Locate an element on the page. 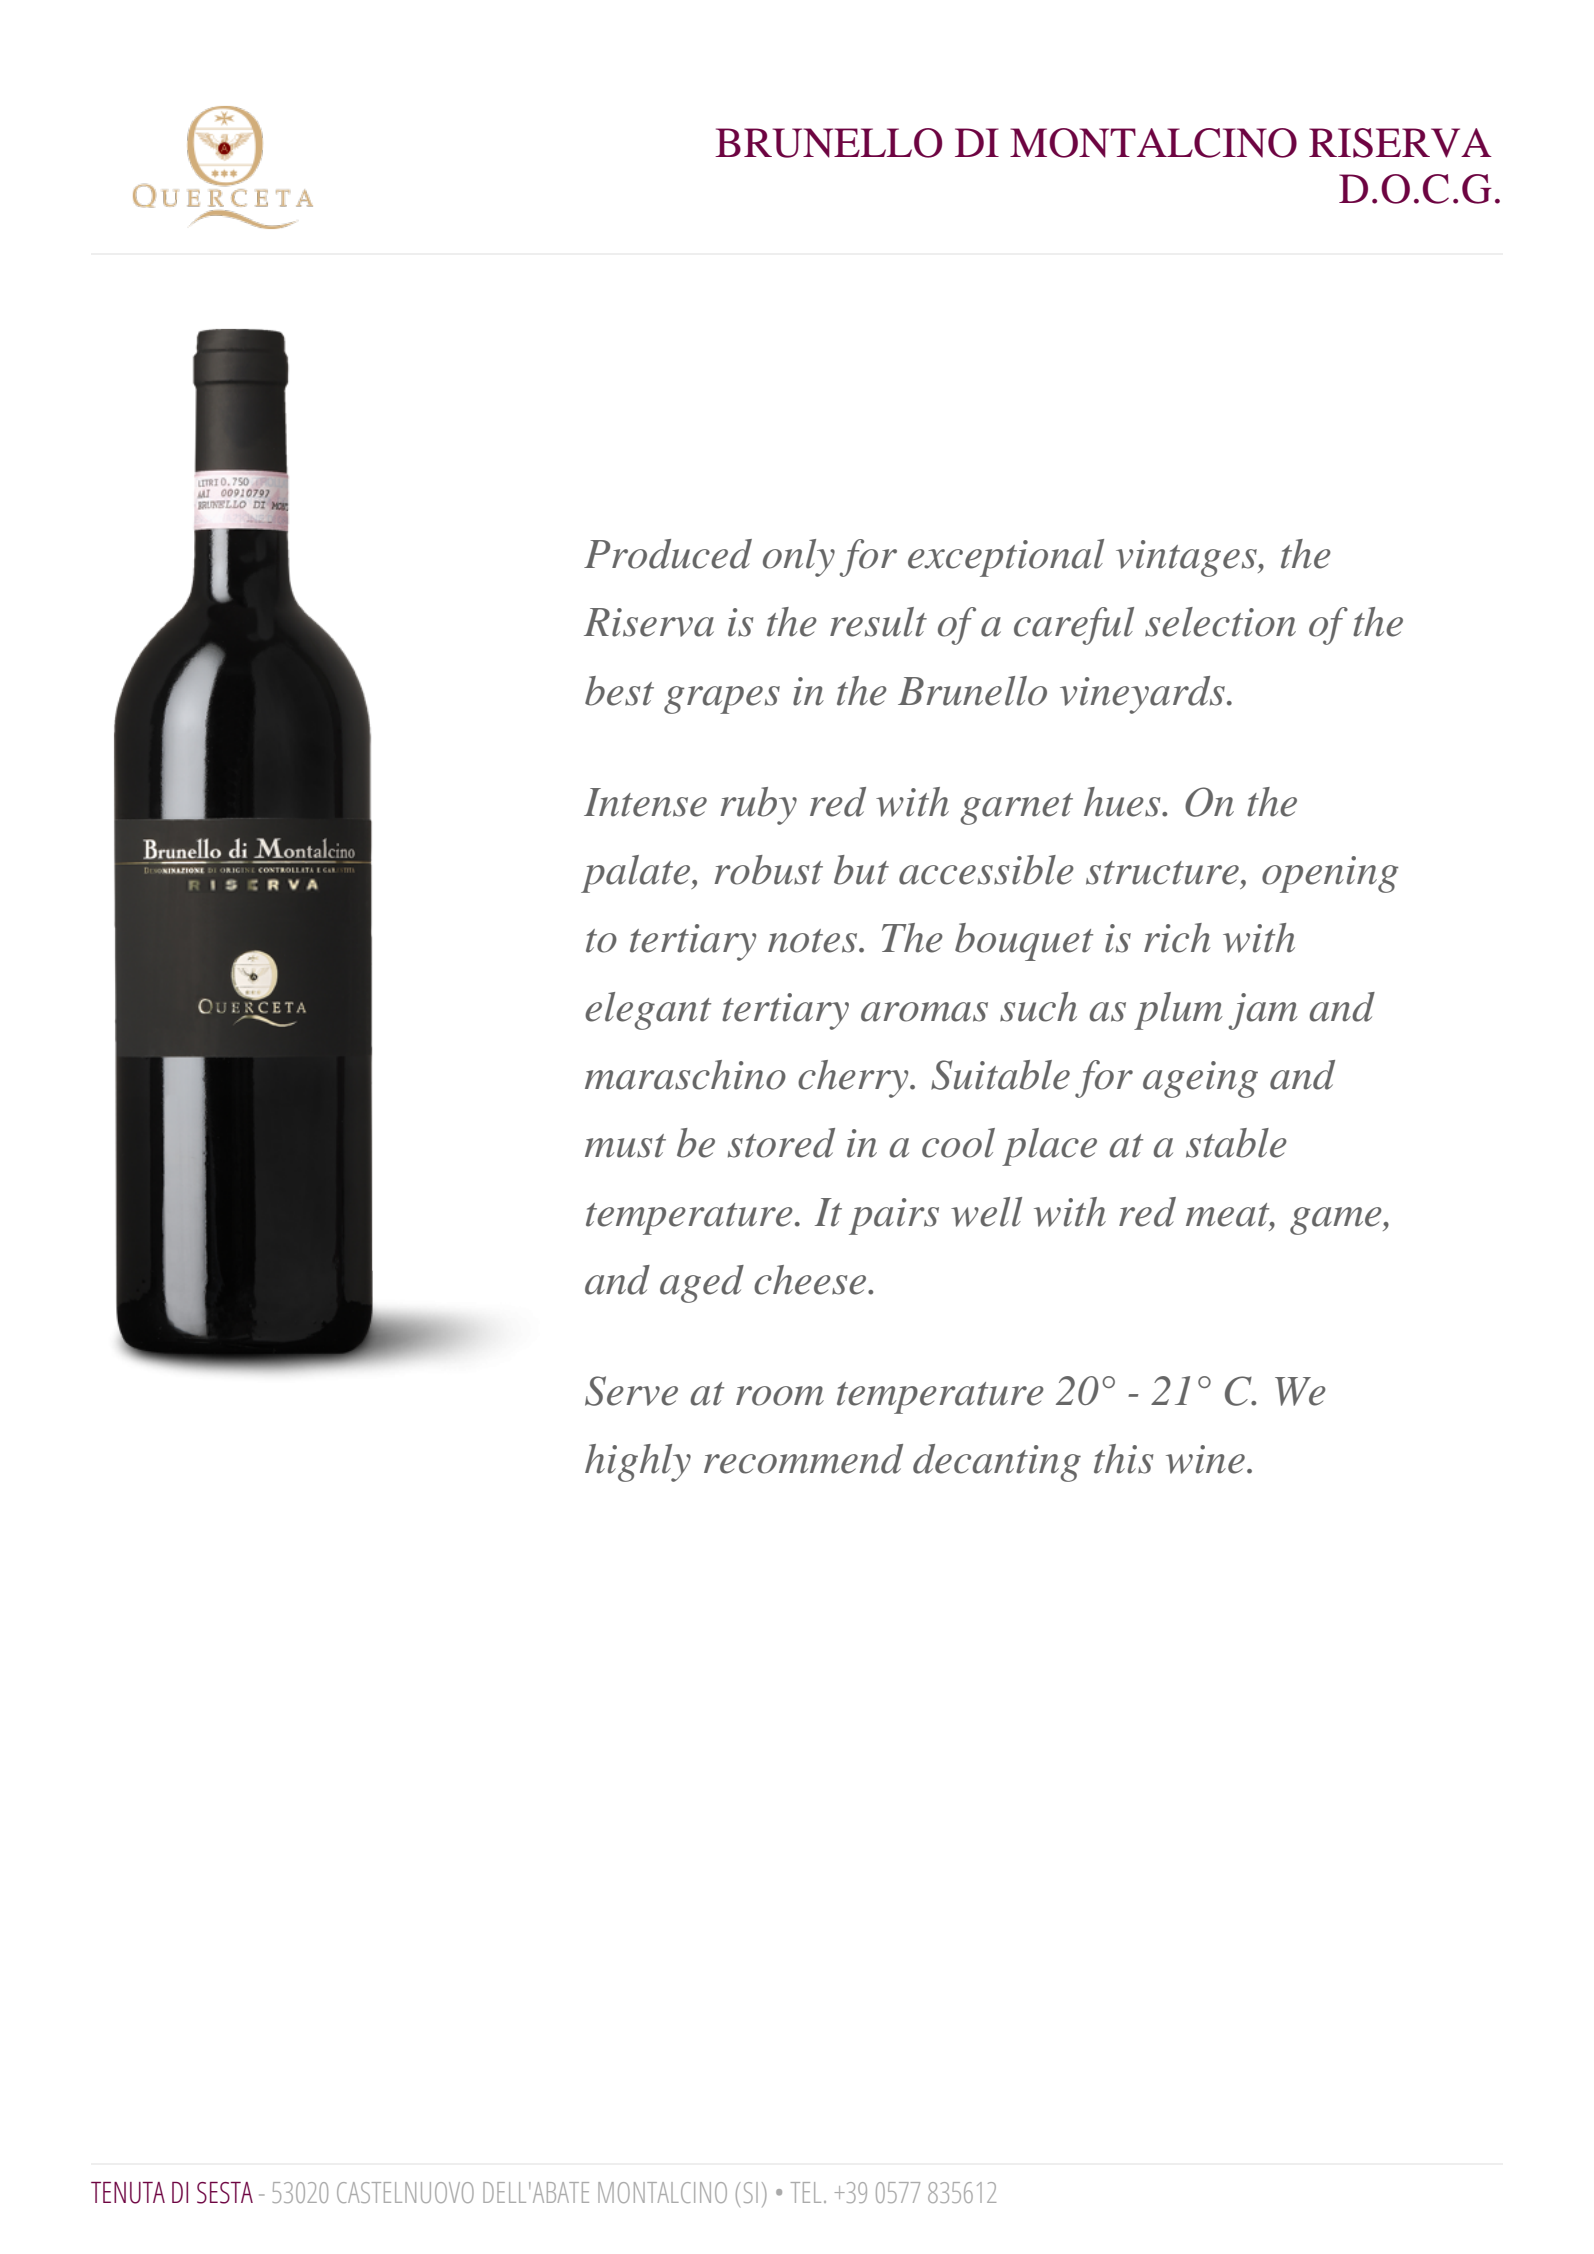  aromas is located at coordinates (924, 1012).
